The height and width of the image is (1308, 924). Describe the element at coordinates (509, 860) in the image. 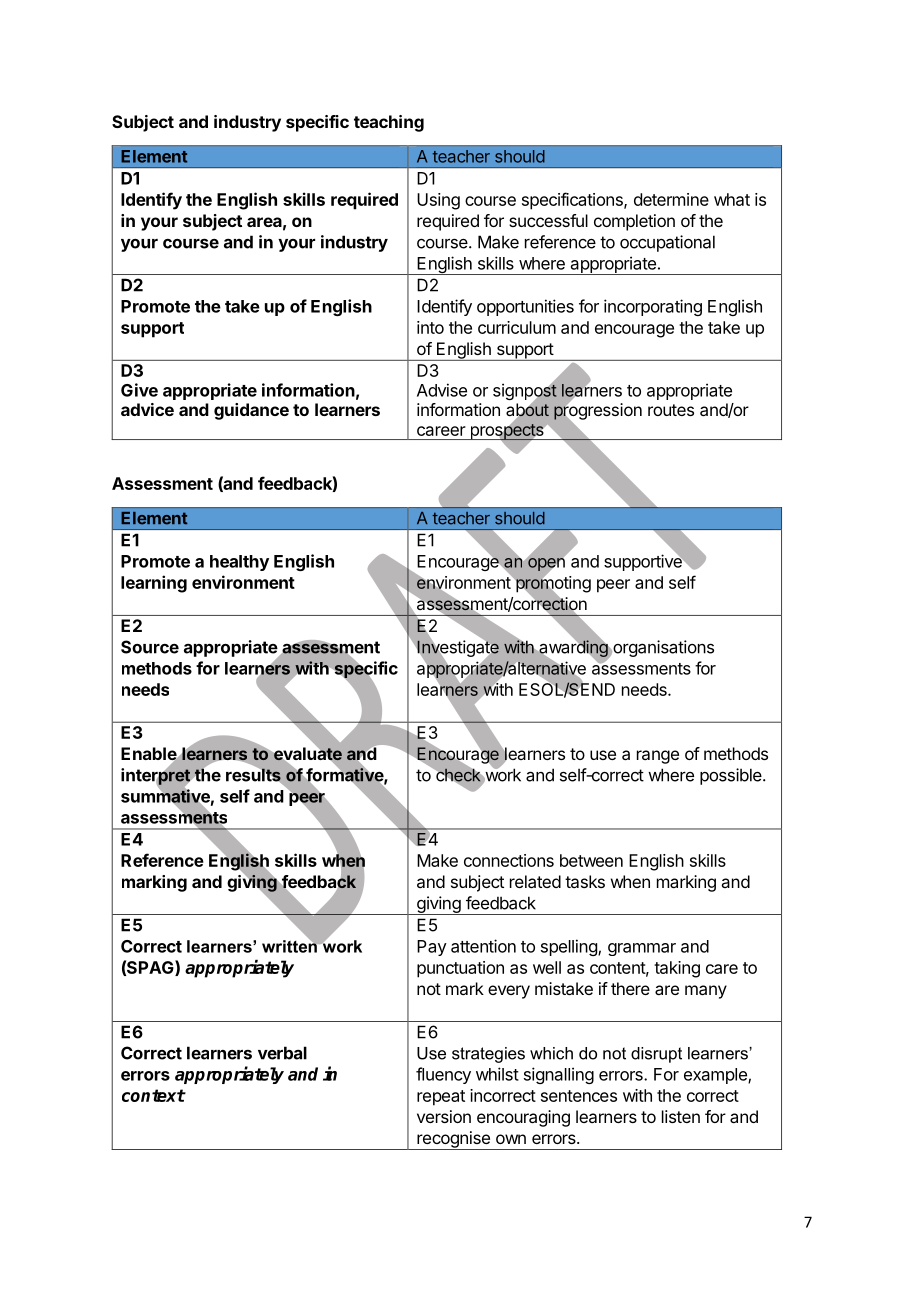

I see `connections` at that location.
